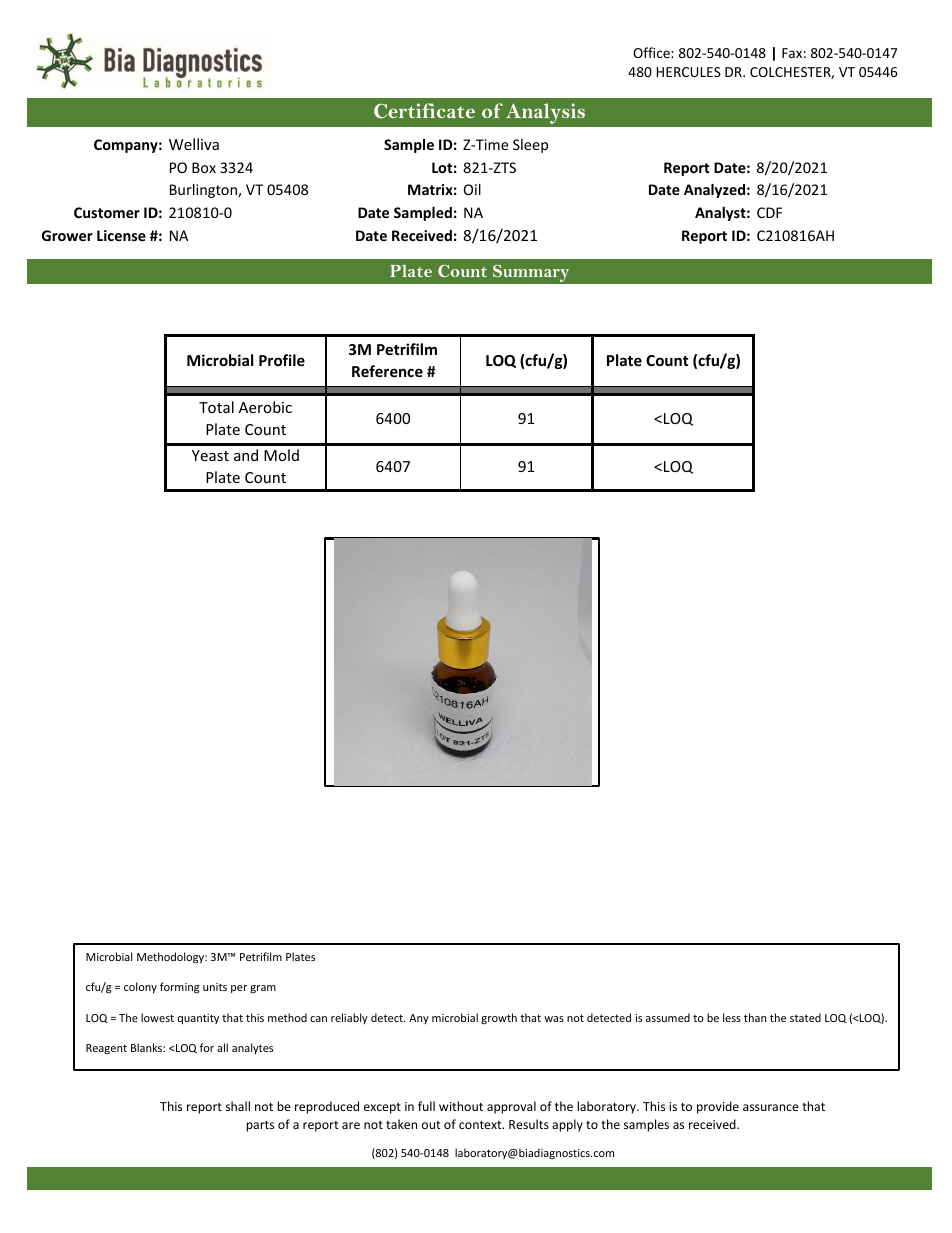  I want to click on HERCULES, so click(688, 72).
